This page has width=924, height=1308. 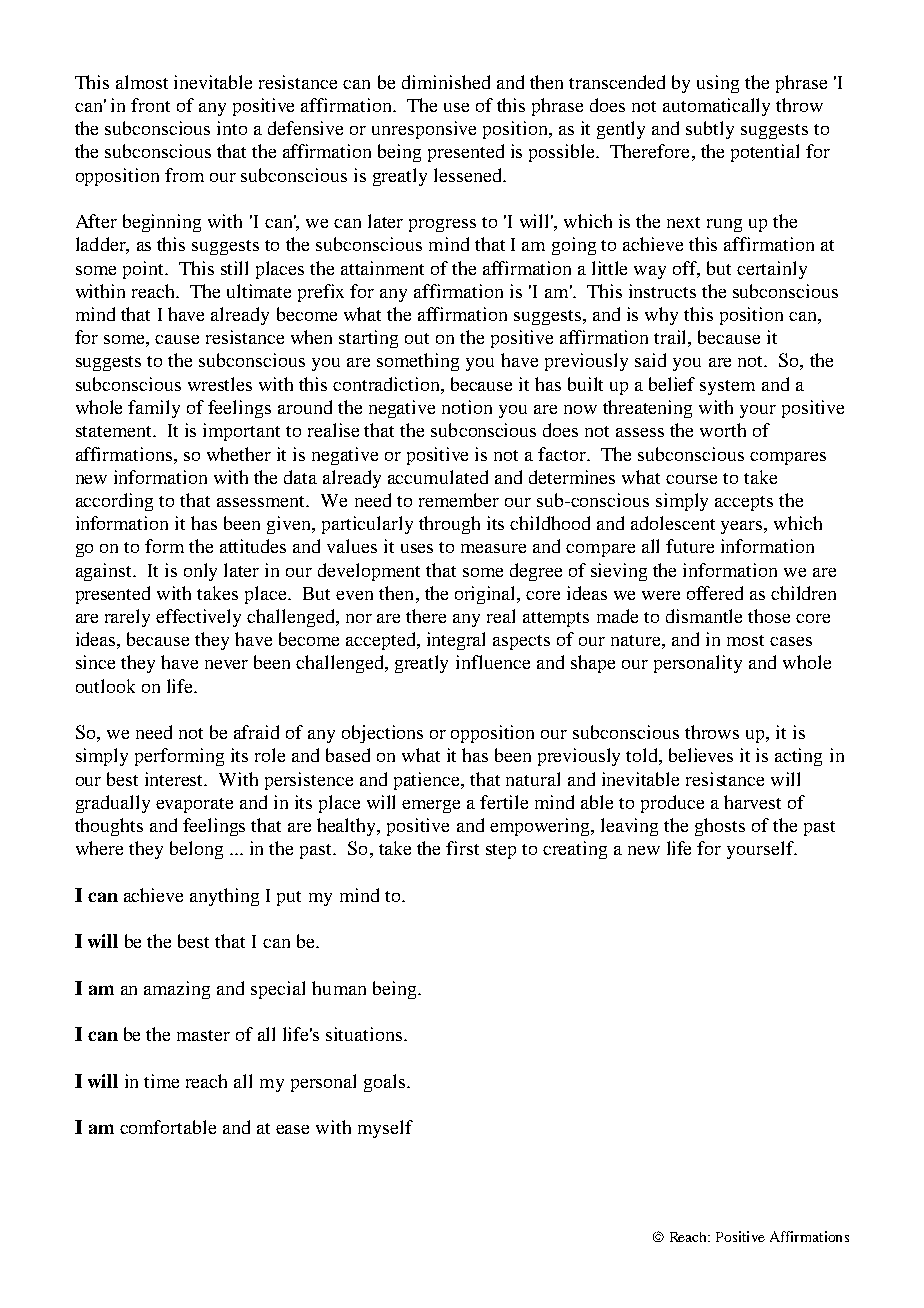 I want to click on system, so click(x=727, y=387).
